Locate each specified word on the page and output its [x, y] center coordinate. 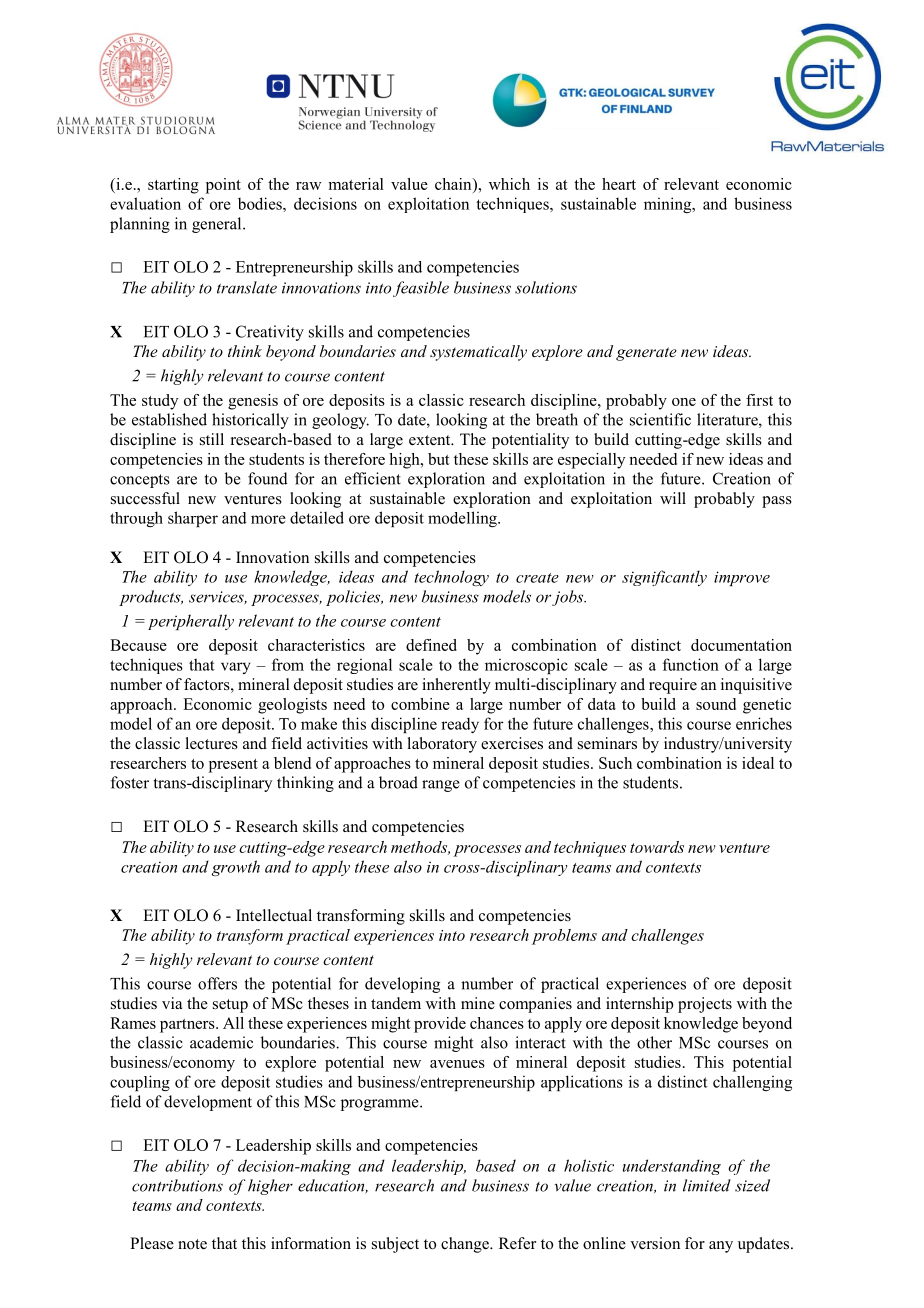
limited [707, 1185]
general [218, 225]
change [466, 1245]
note [192, 1244]
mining [669, 205]
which [509, 184]
